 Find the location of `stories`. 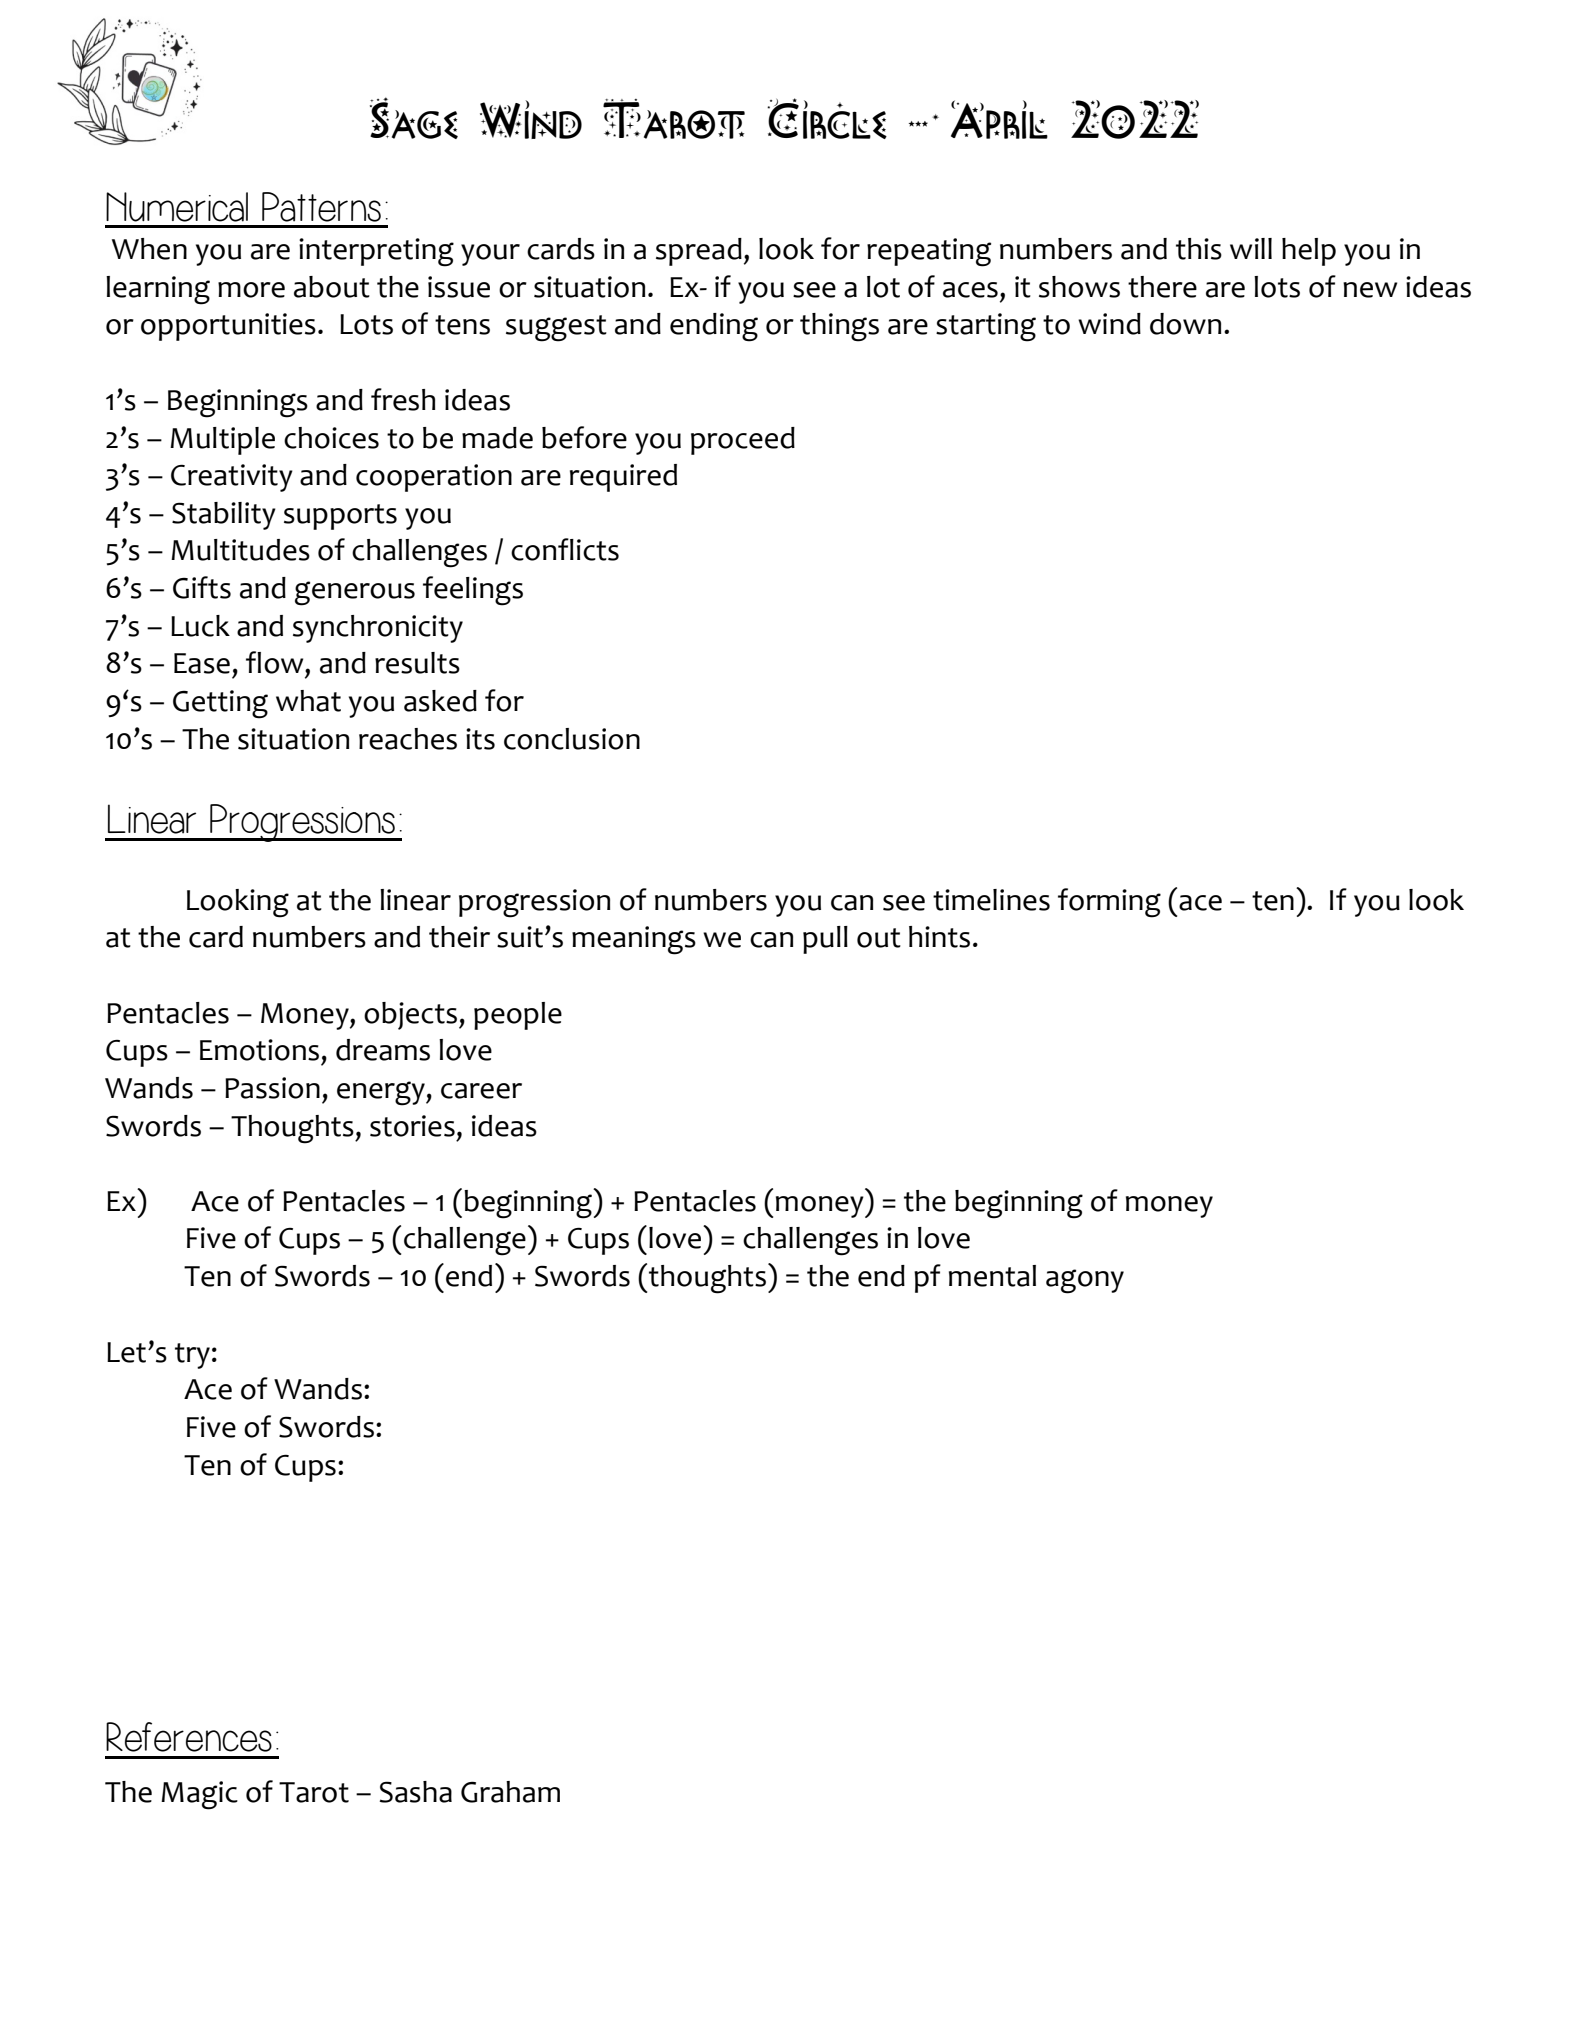

stories is located at coordinates (412, 1126).
